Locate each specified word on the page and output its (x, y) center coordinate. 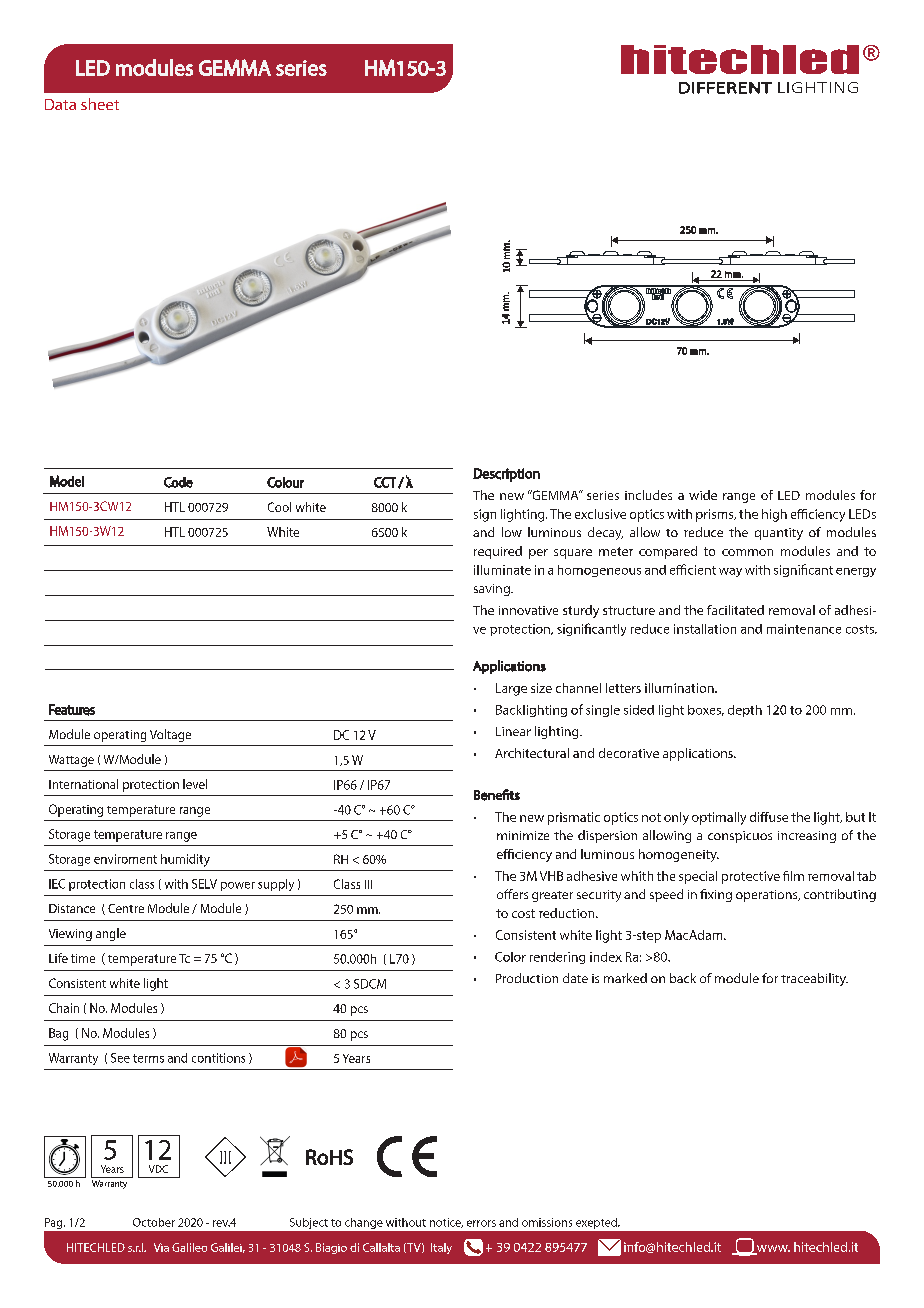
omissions (547, 1222)
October (154, 1222)
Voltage (170, 735)
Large (511, 689)
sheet (100, 104)
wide (703, 495)
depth (745, 711)
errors (481, 1223)
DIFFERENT (725, 88)
